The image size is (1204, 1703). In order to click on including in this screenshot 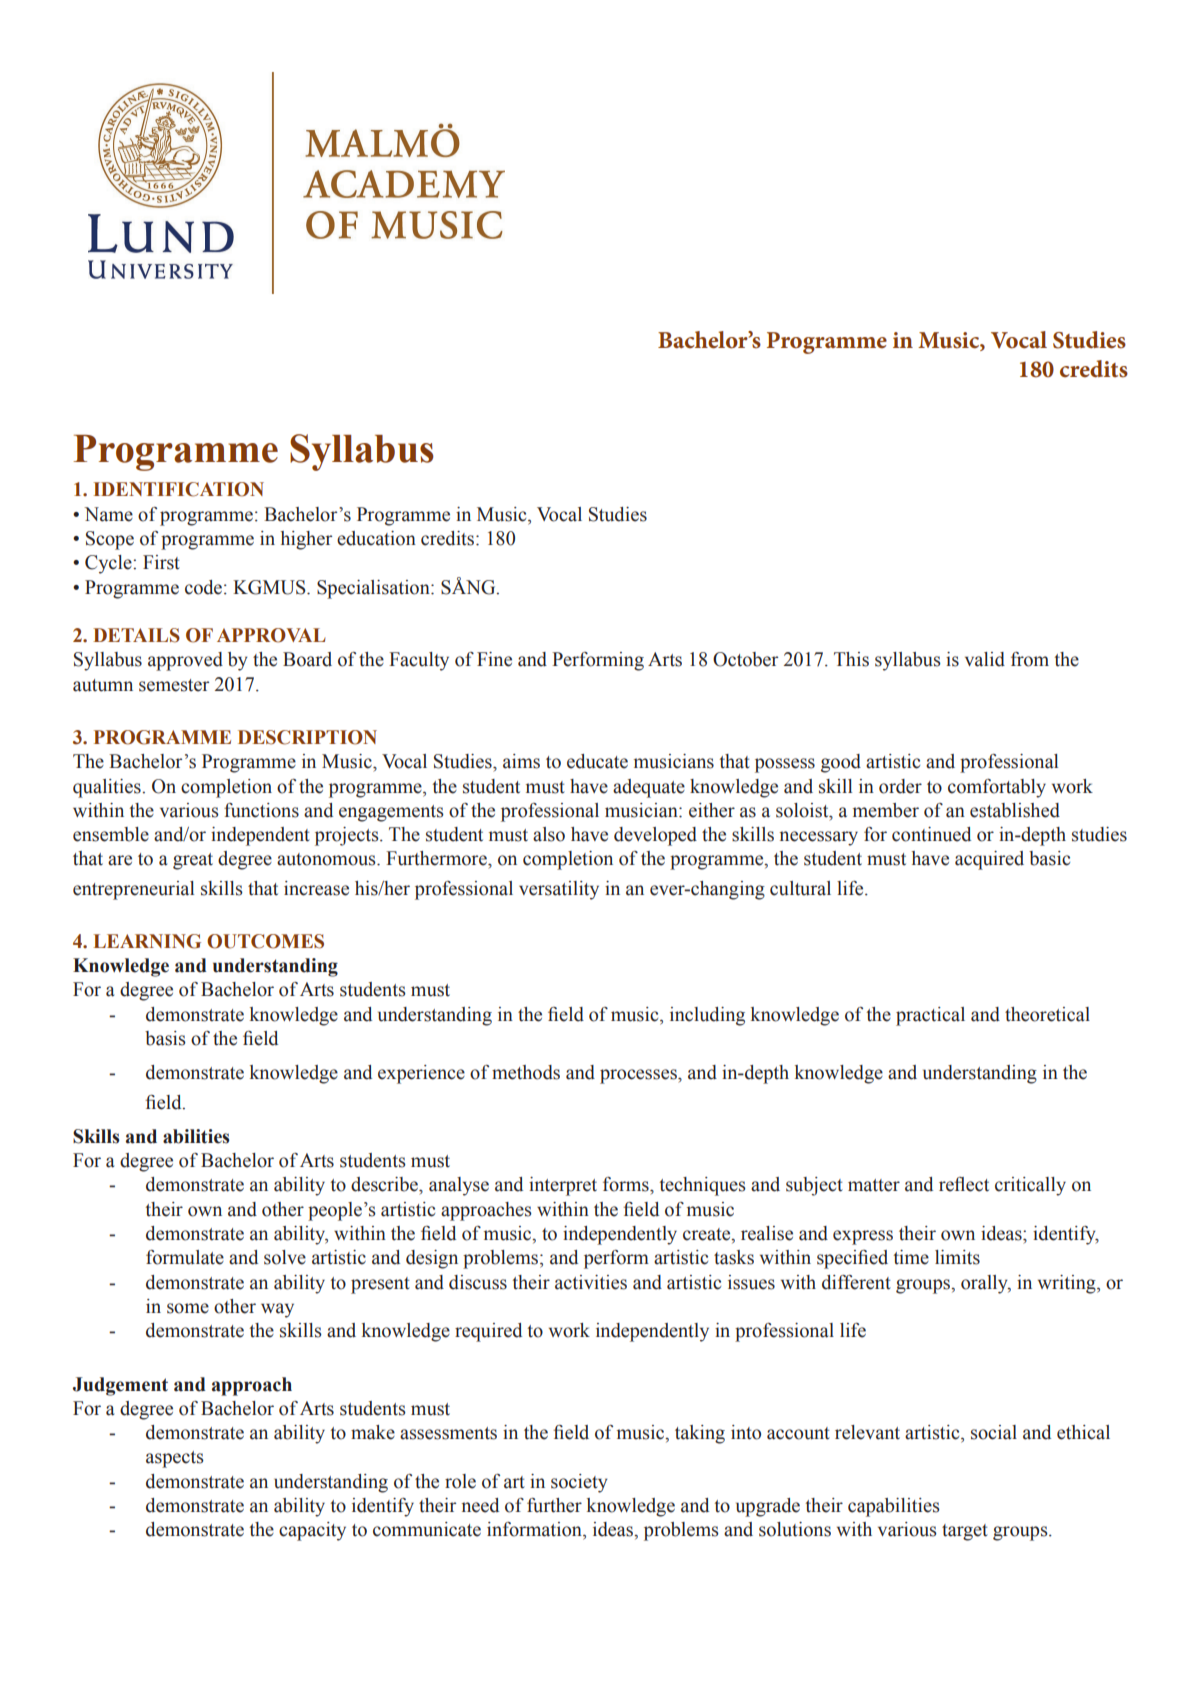, I will do `click(707, 1016)`.
